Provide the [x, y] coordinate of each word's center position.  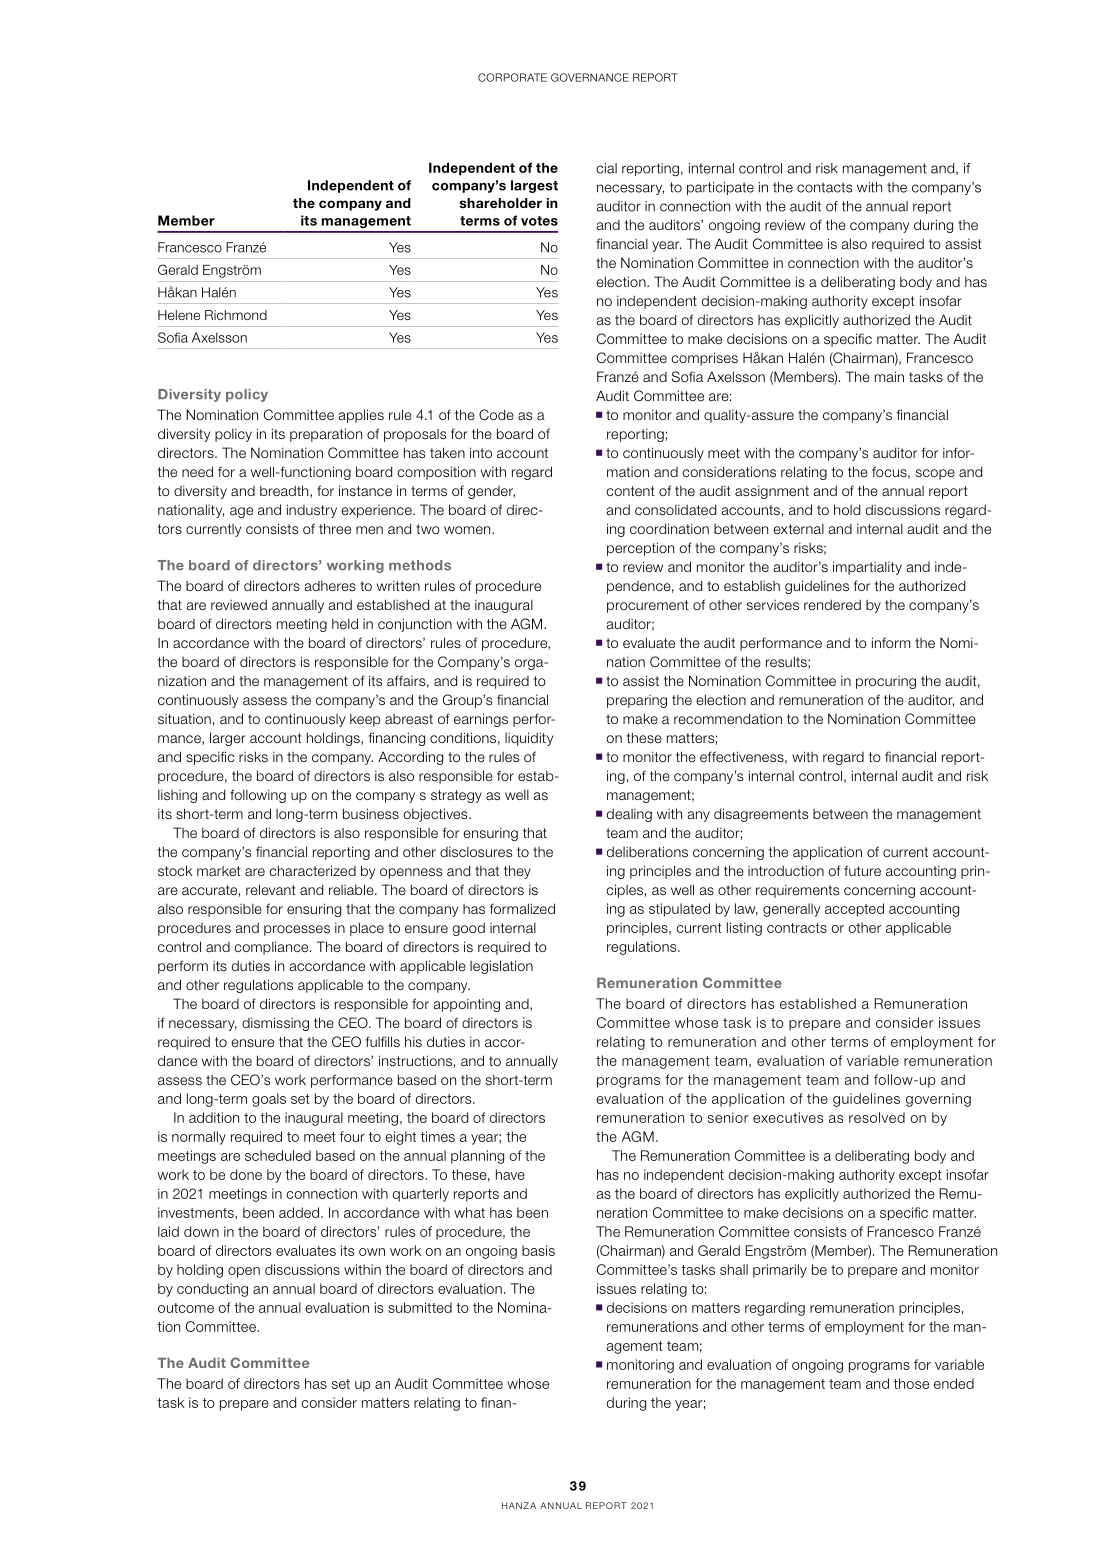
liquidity [529, 739]
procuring [886, 682]
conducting [212, 1290]
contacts [824, 187]
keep [365, 720]
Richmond [236, 315]
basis [538, 1250]
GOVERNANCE [590, 77]
